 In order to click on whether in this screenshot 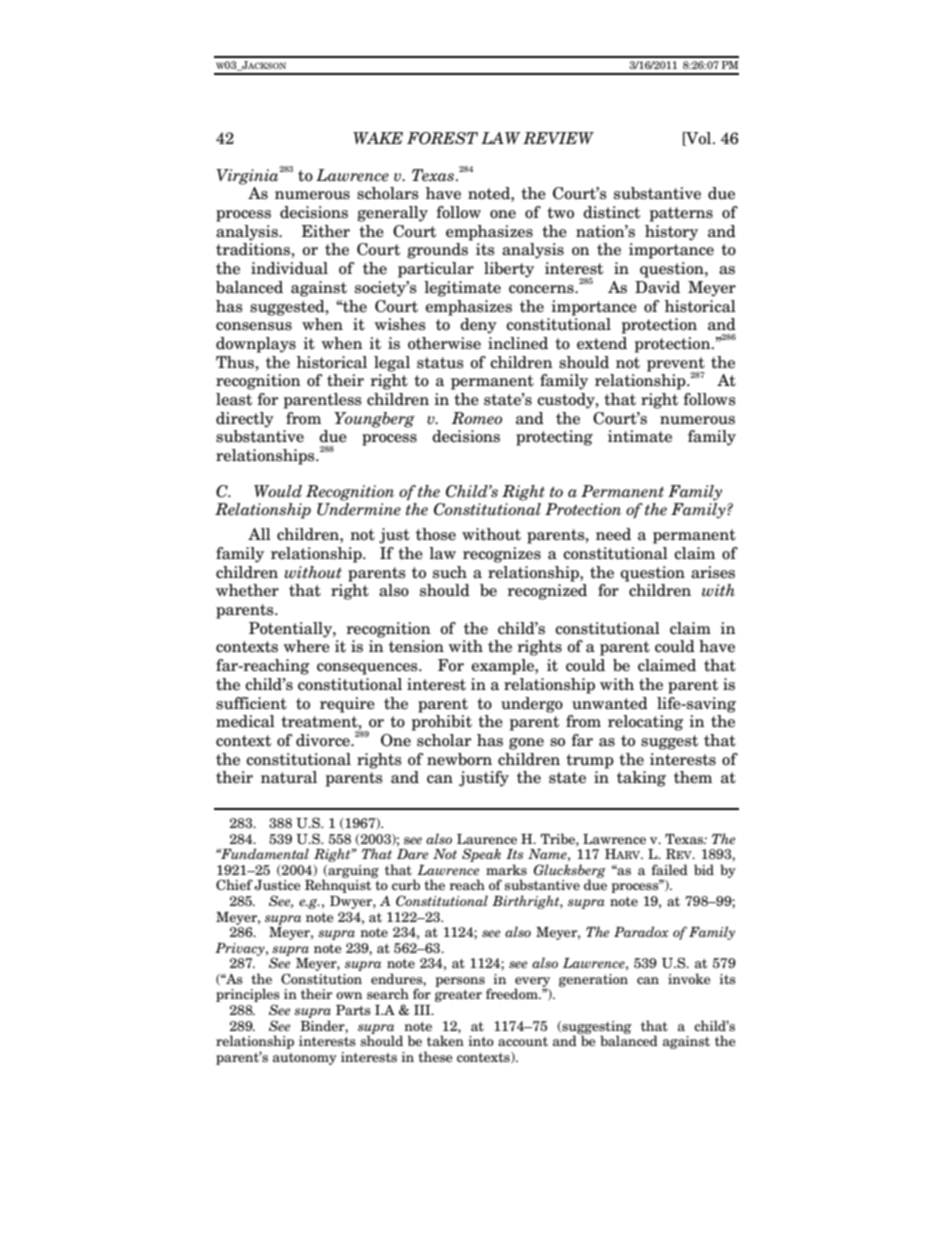, I will do `click(247, 590)`.
